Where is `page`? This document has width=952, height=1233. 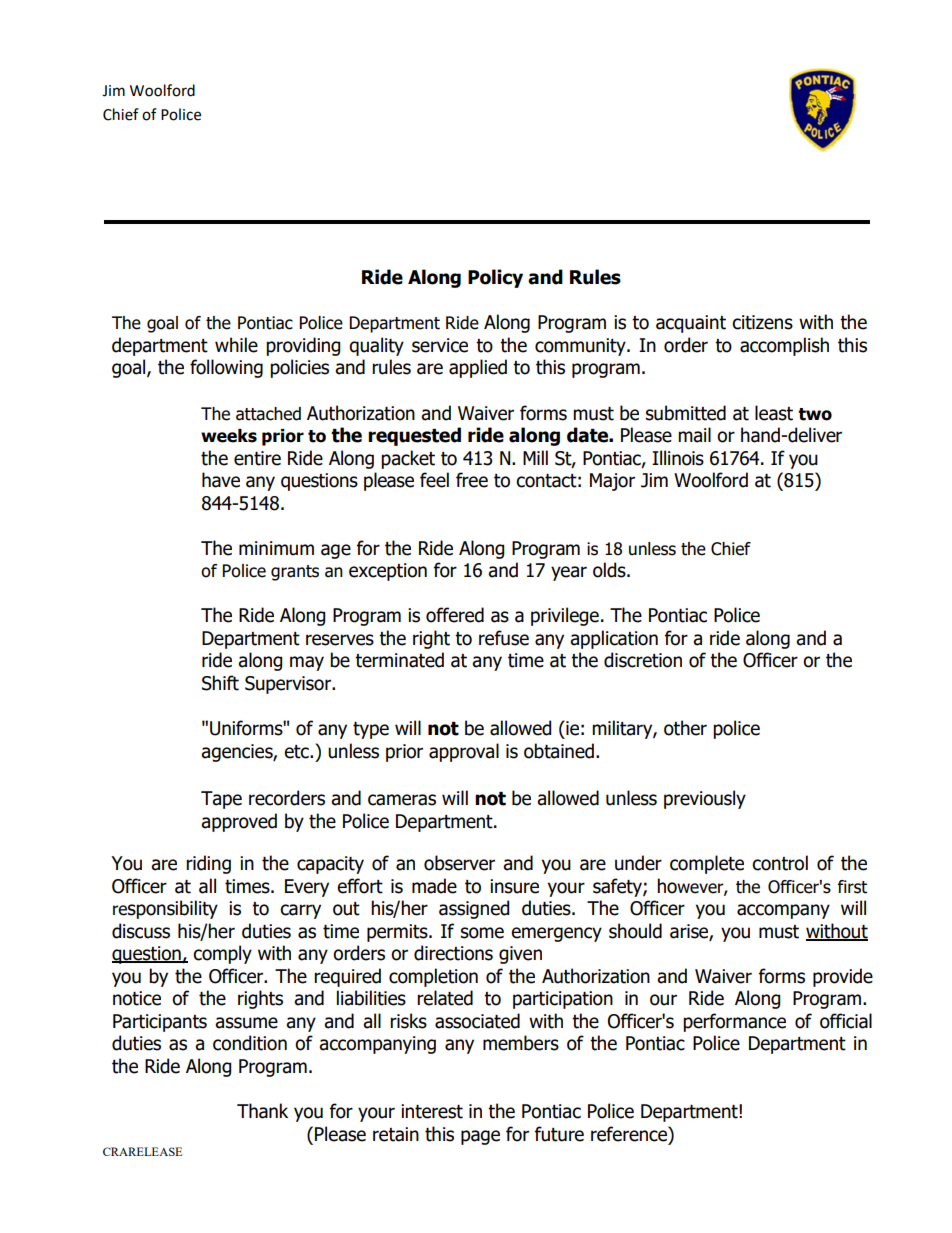
page is located at coordinates (480, 1137).
